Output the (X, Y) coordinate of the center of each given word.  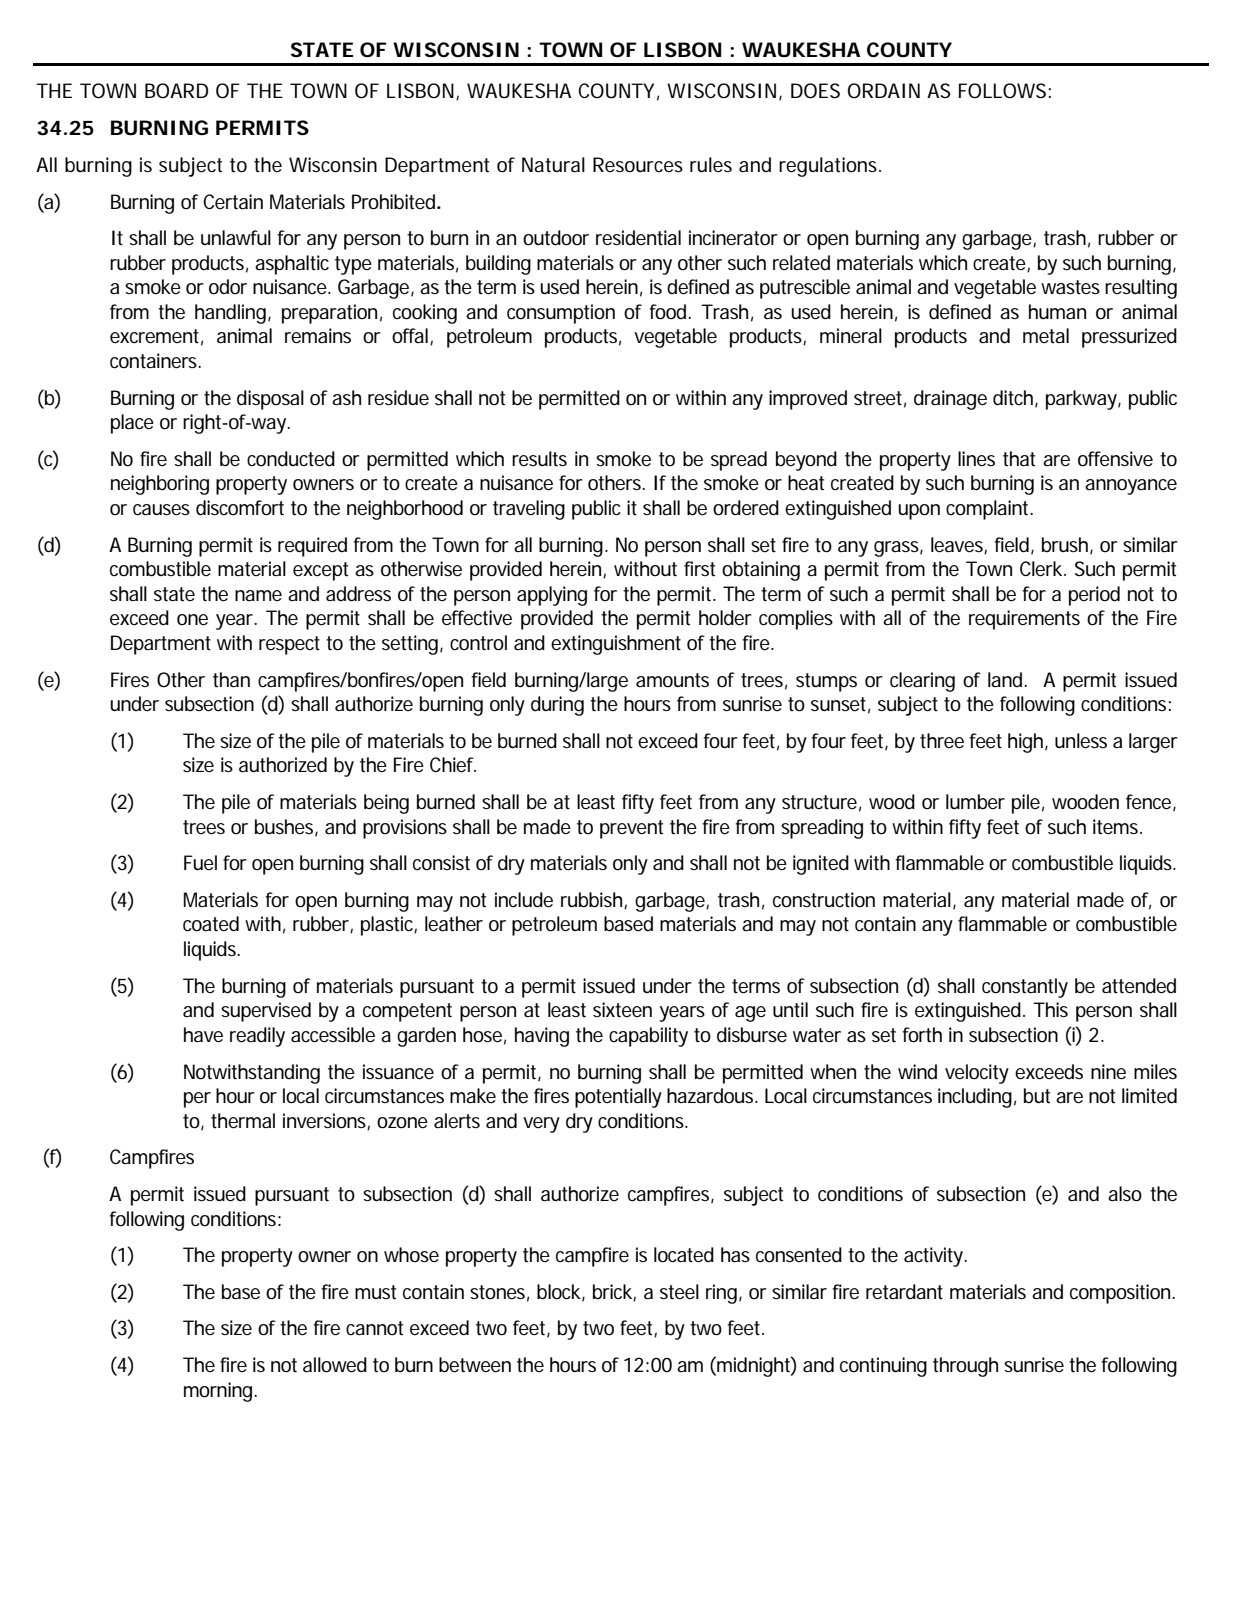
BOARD (176, 91)
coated (211, 924)
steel (679, 1292)
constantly (1025, 988)
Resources (638, 165)
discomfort (240, 508)
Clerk (1042, 569)
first (699, 569)
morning (219, 1392)
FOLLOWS (1002, 91)
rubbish (593, 900)
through (965, 1367)
